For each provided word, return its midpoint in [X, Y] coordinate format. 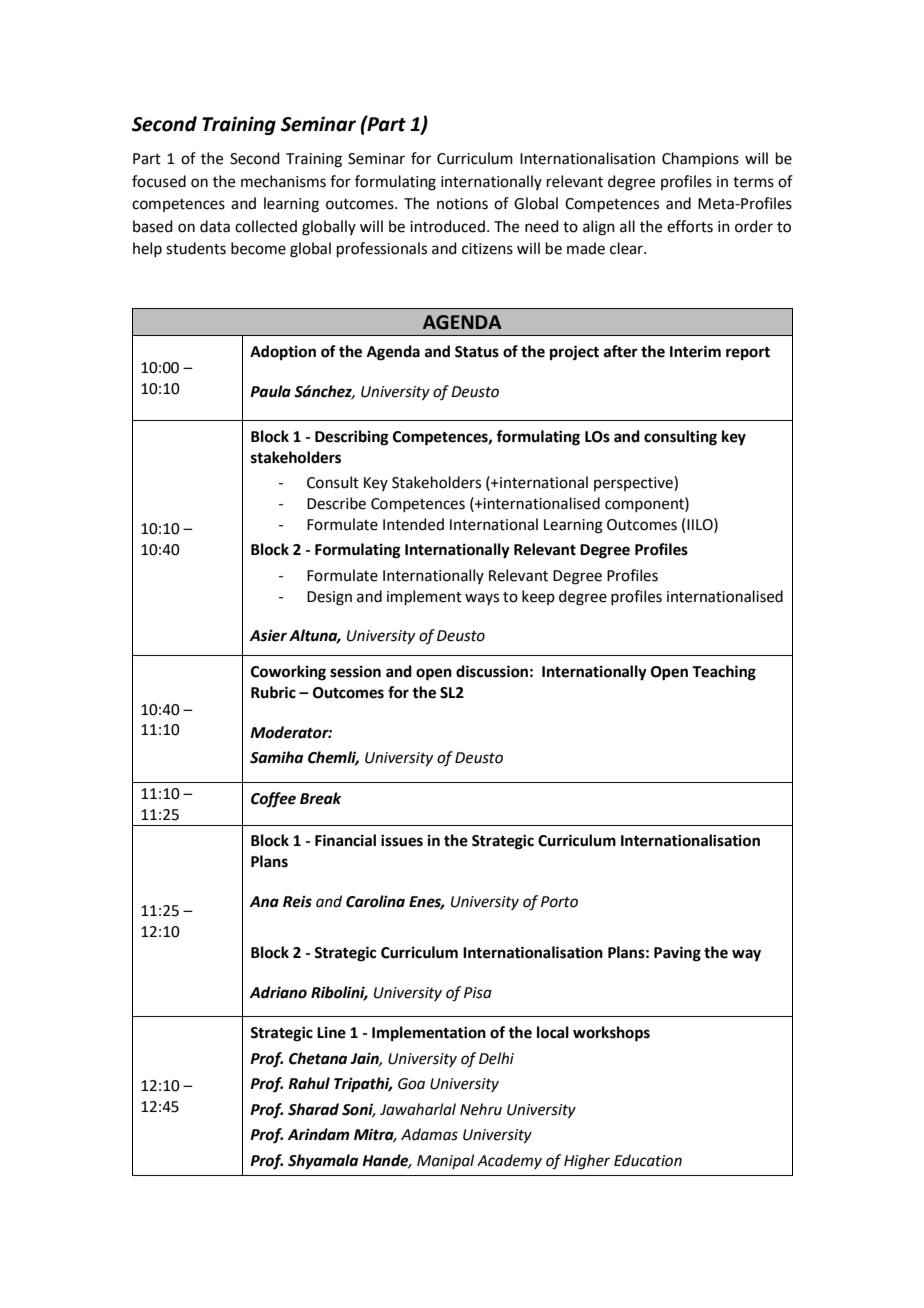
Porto [559, 902]
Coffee [273, 800]
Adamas [429, 1134]
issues [402, 840]
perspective [634, 483]
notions [462, 204]
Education [648, 1160]
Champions [700, 159]
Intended [413, 524]
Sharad [313, 1109]
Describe [336, 503]
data [215, 226]
